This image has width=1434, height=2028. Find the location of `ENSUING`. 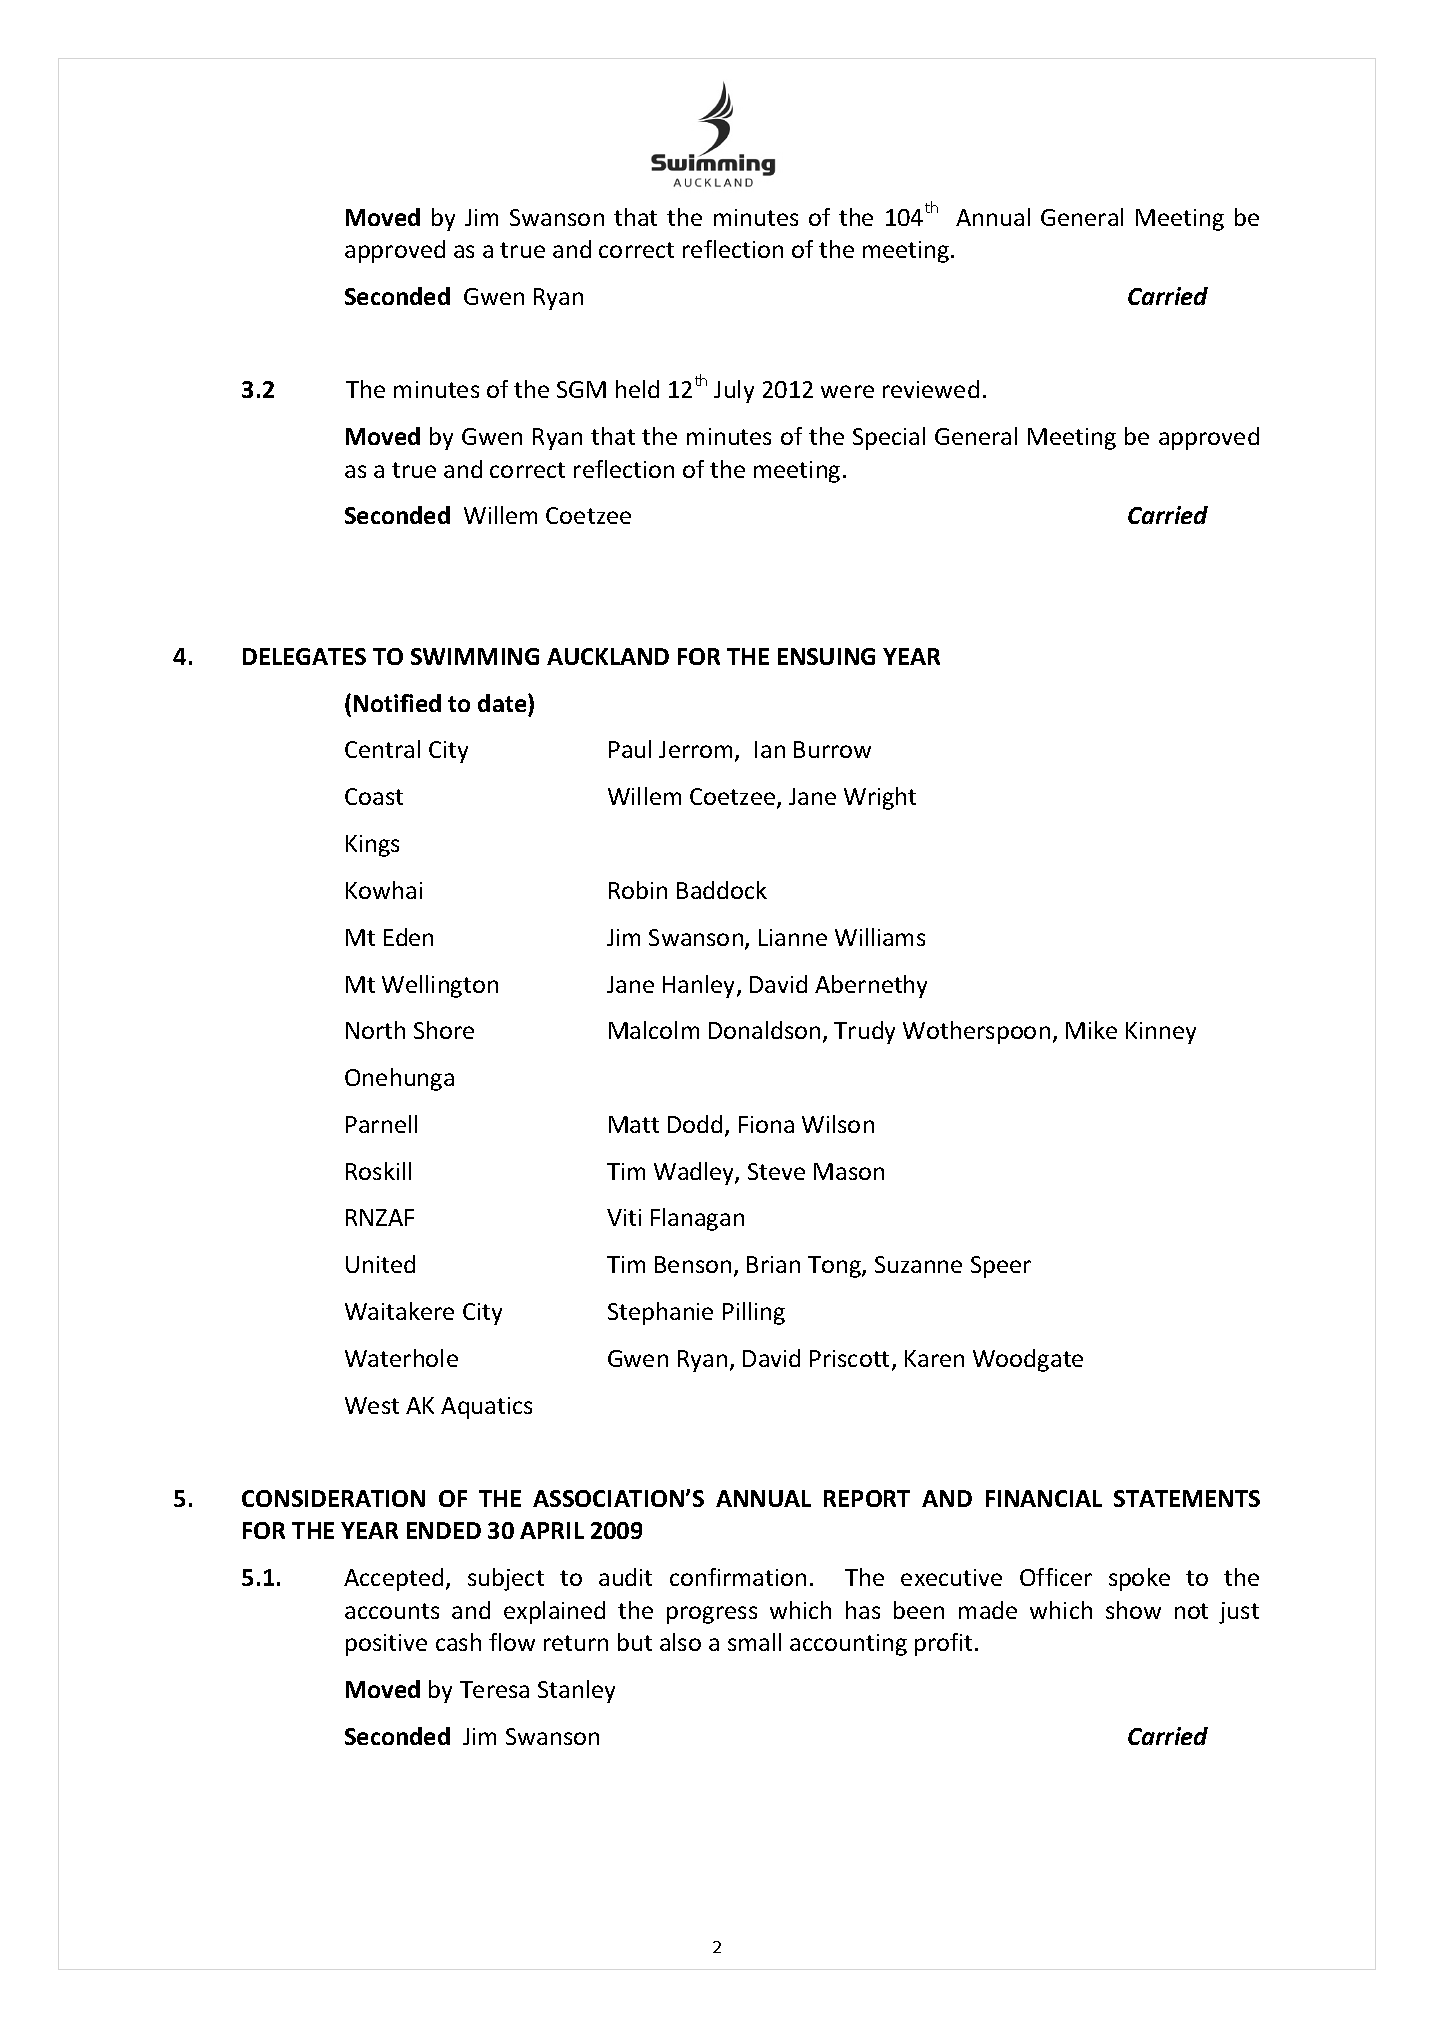

ENSUING is located at coordinates (826, 656).
